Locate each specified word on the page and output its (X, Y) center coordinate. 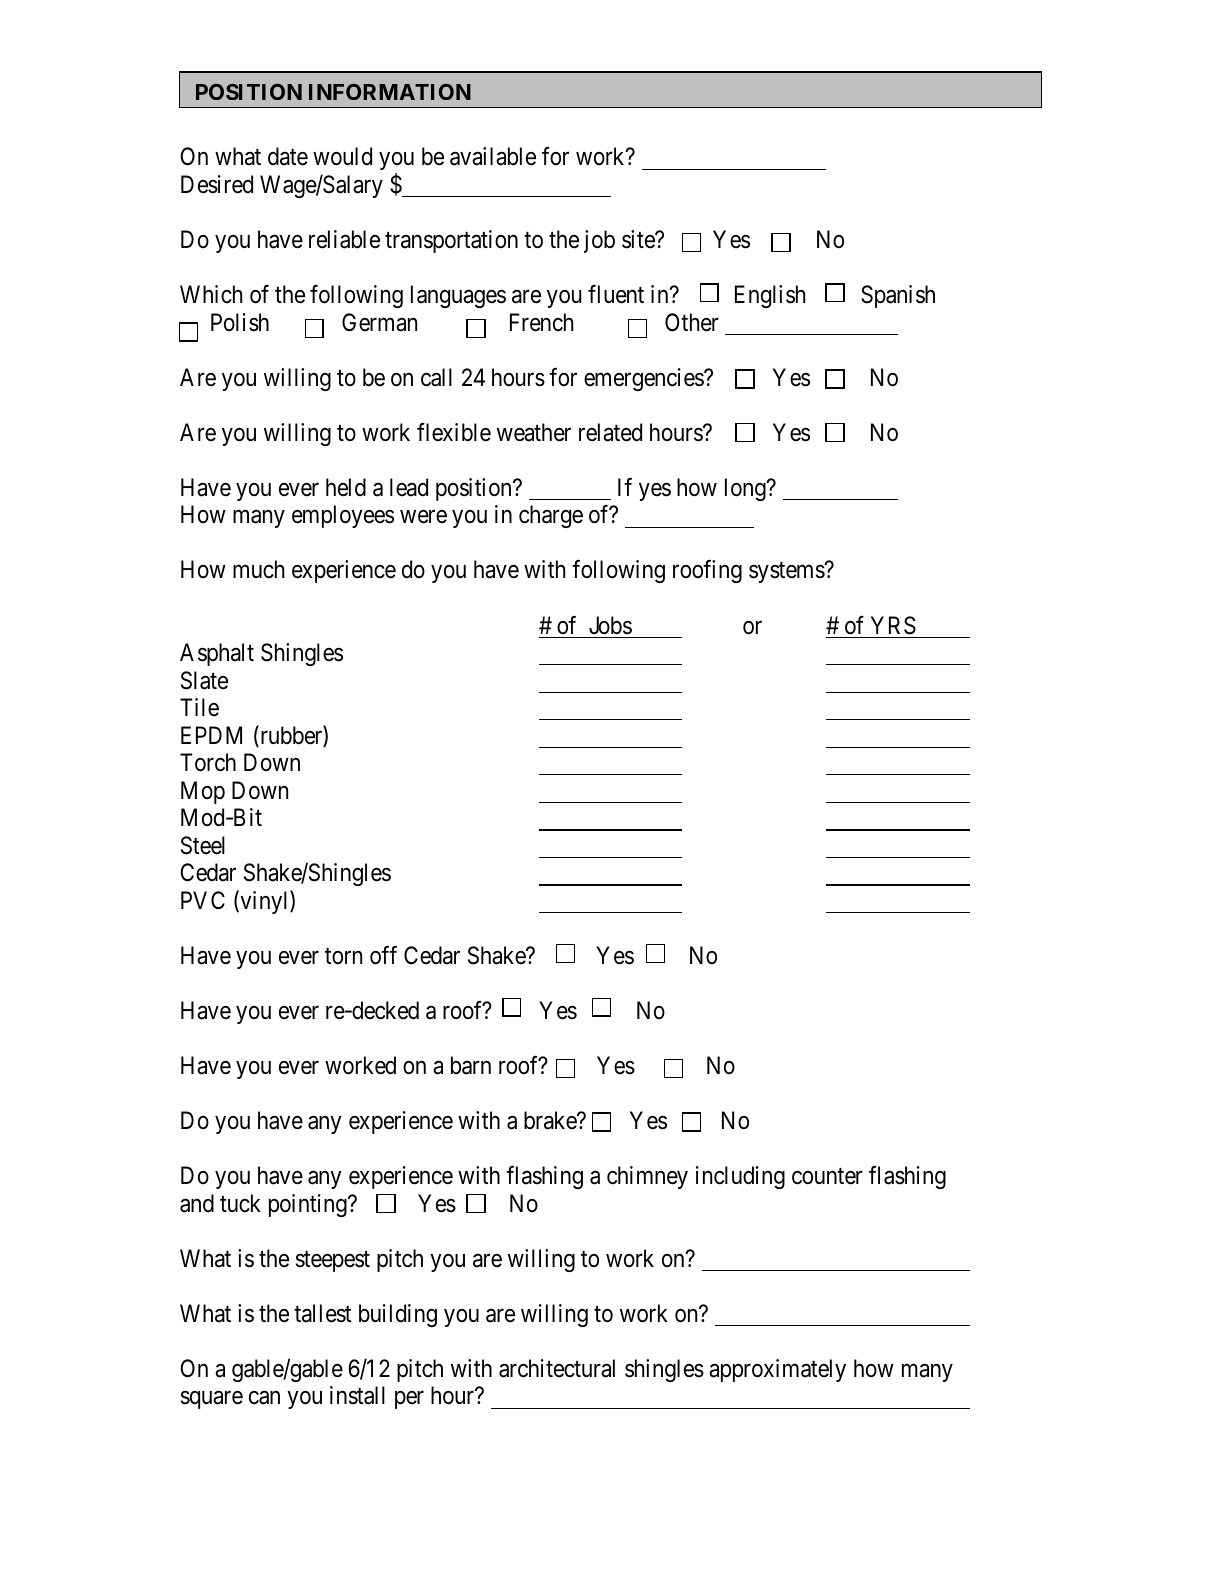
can (264, 1398)
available (493, 156)
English (770, 296)
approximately (777, 1370)
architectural (557, 1368)
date (288, 156)
